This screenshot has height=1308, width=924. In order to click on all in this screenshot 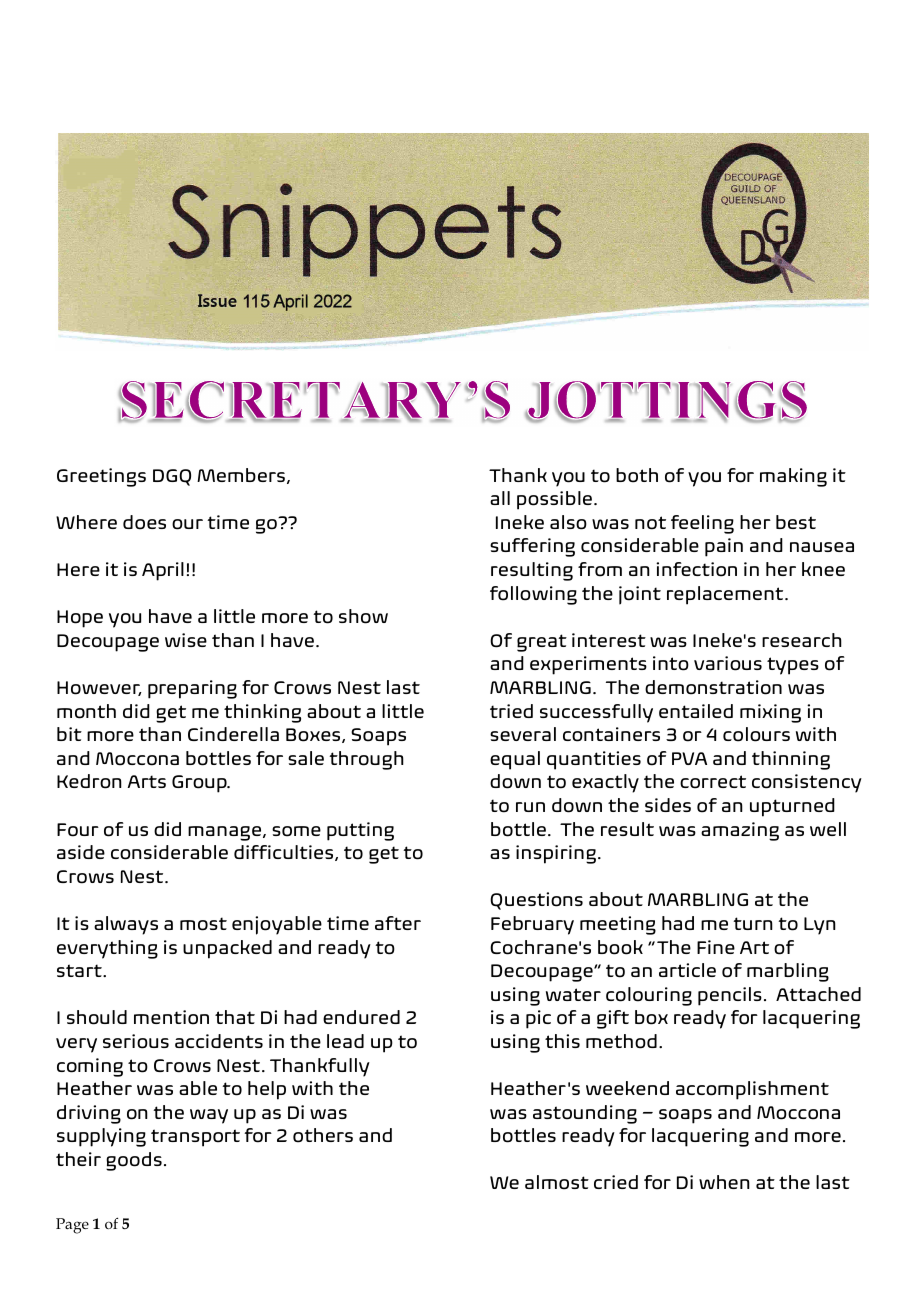, I will do `click(500, 498)`.
